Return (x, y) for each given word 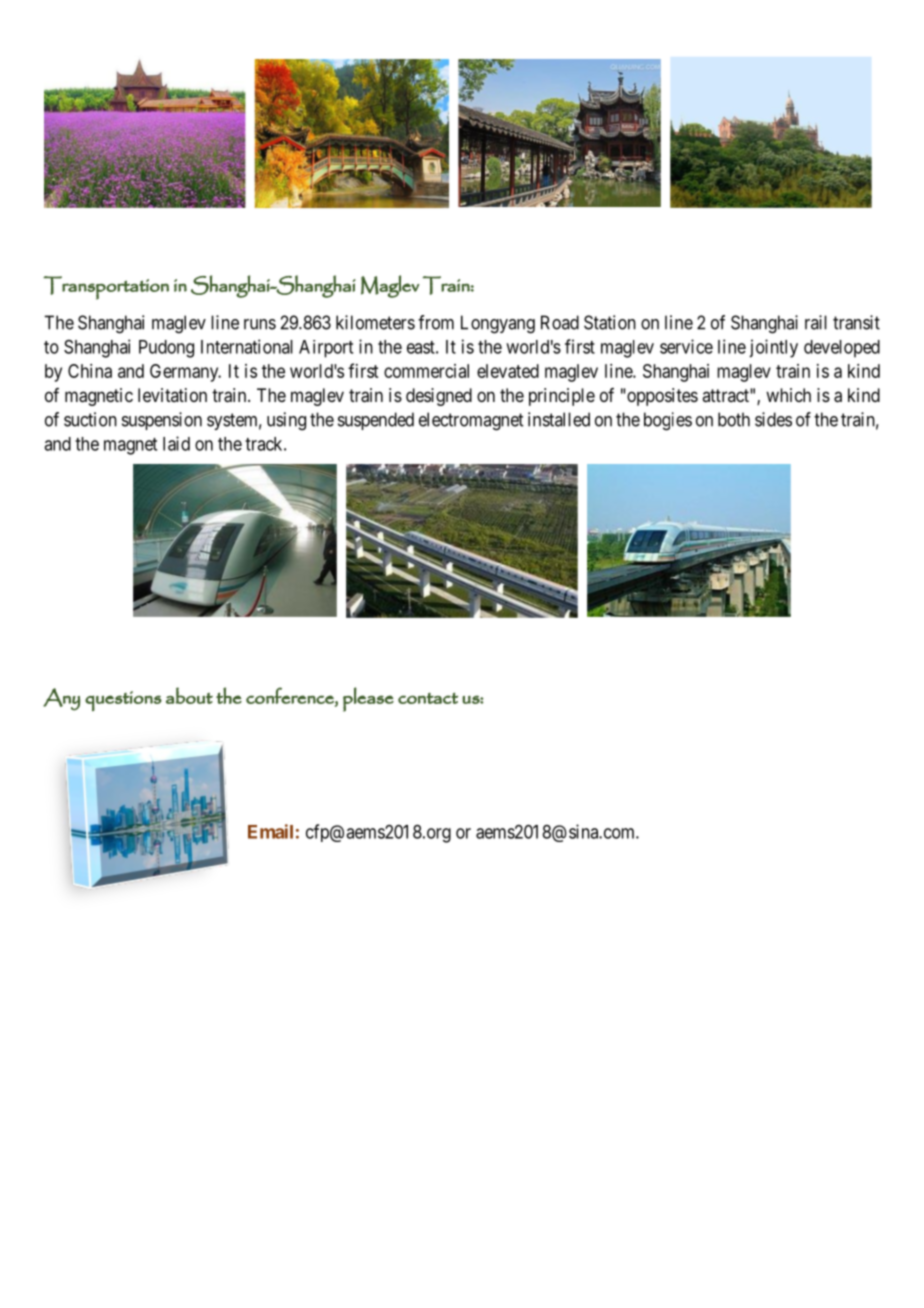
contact (428, 698)
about (189, 695)
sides (773, 419)
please (368, 699)
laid (176, 443)
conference (291, 696)
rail (816, 322)
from (436, 322)
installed (559, 419)
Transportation (106, 288)
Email (270, 831)
